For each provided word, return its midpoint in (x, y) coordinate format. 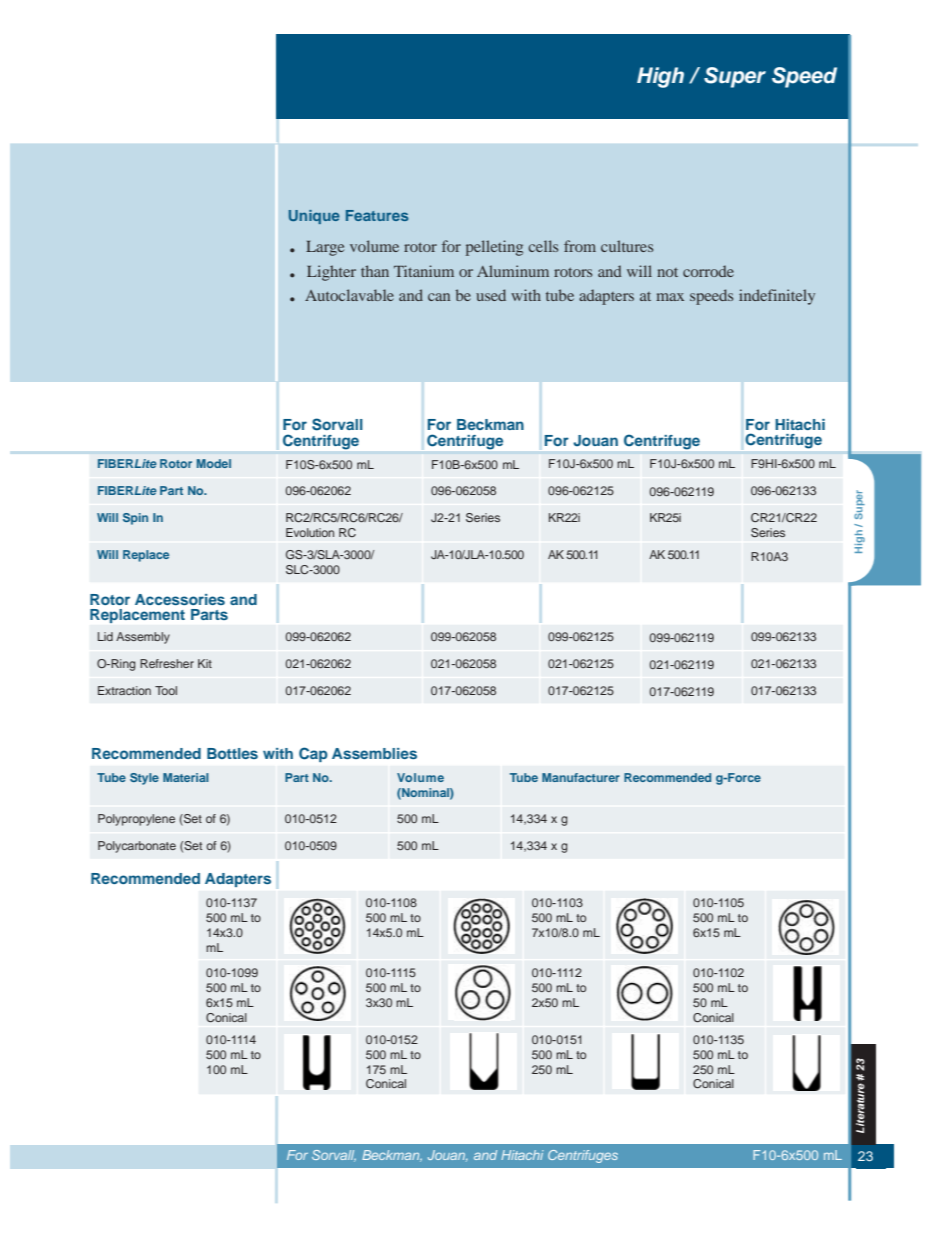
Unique (314, 217)
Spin (135, 519)
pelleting (494, 248)
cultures (627, 246)
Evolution (310, 532)
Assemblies (374, 753)
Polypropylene (136, 820)
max (670, 297)
